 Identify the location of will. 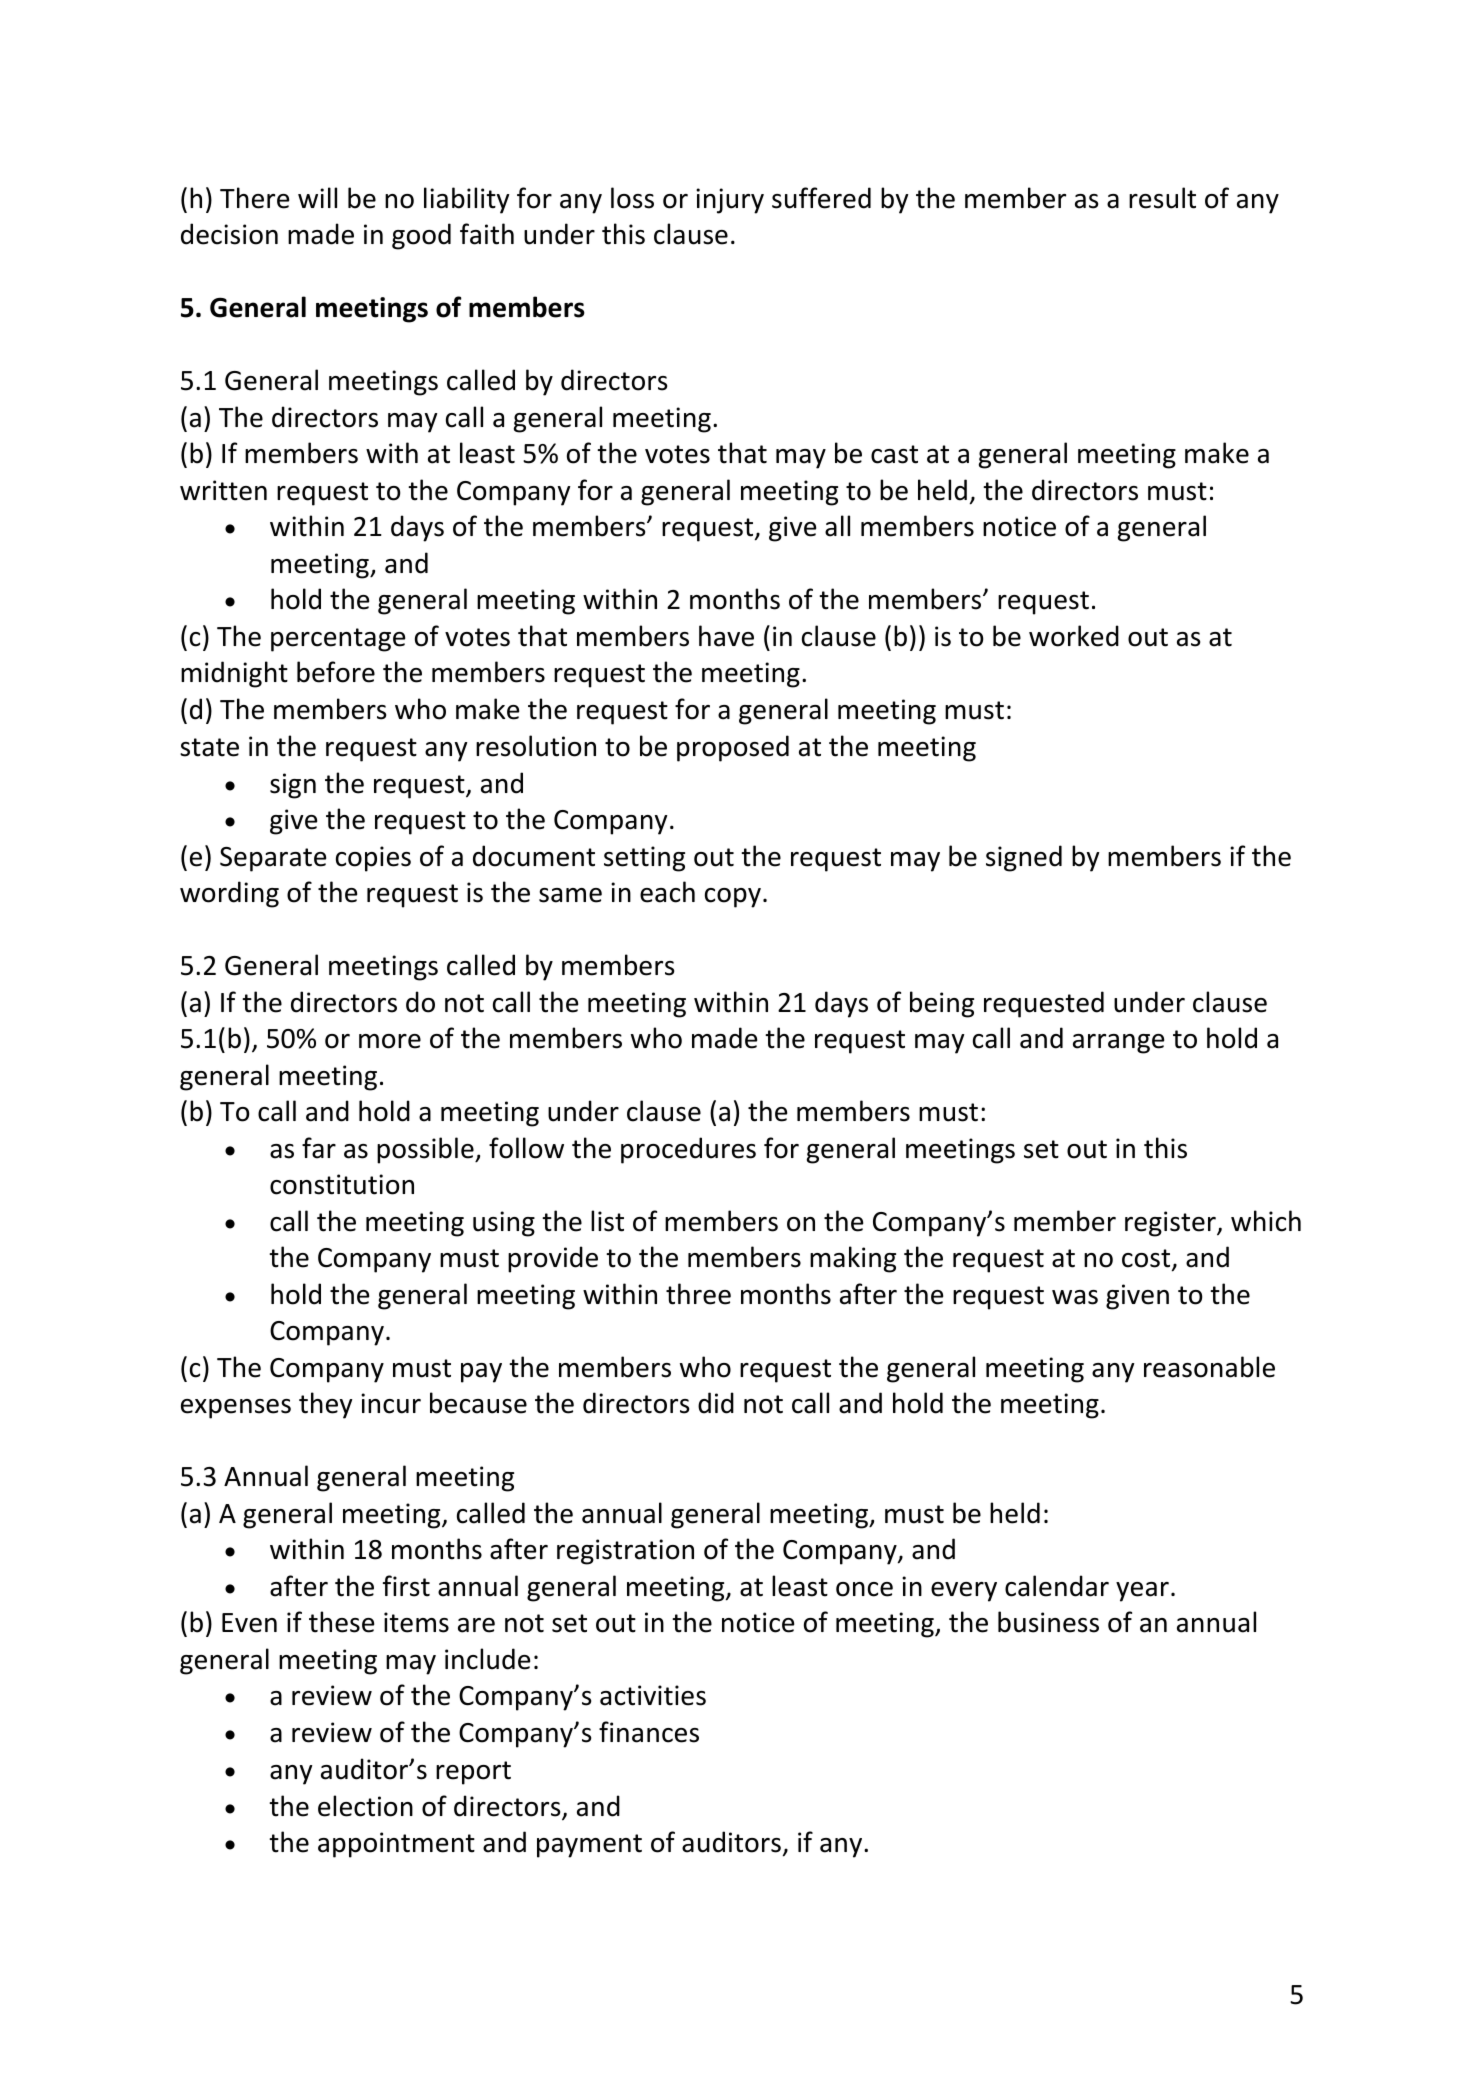
(317, 197).
